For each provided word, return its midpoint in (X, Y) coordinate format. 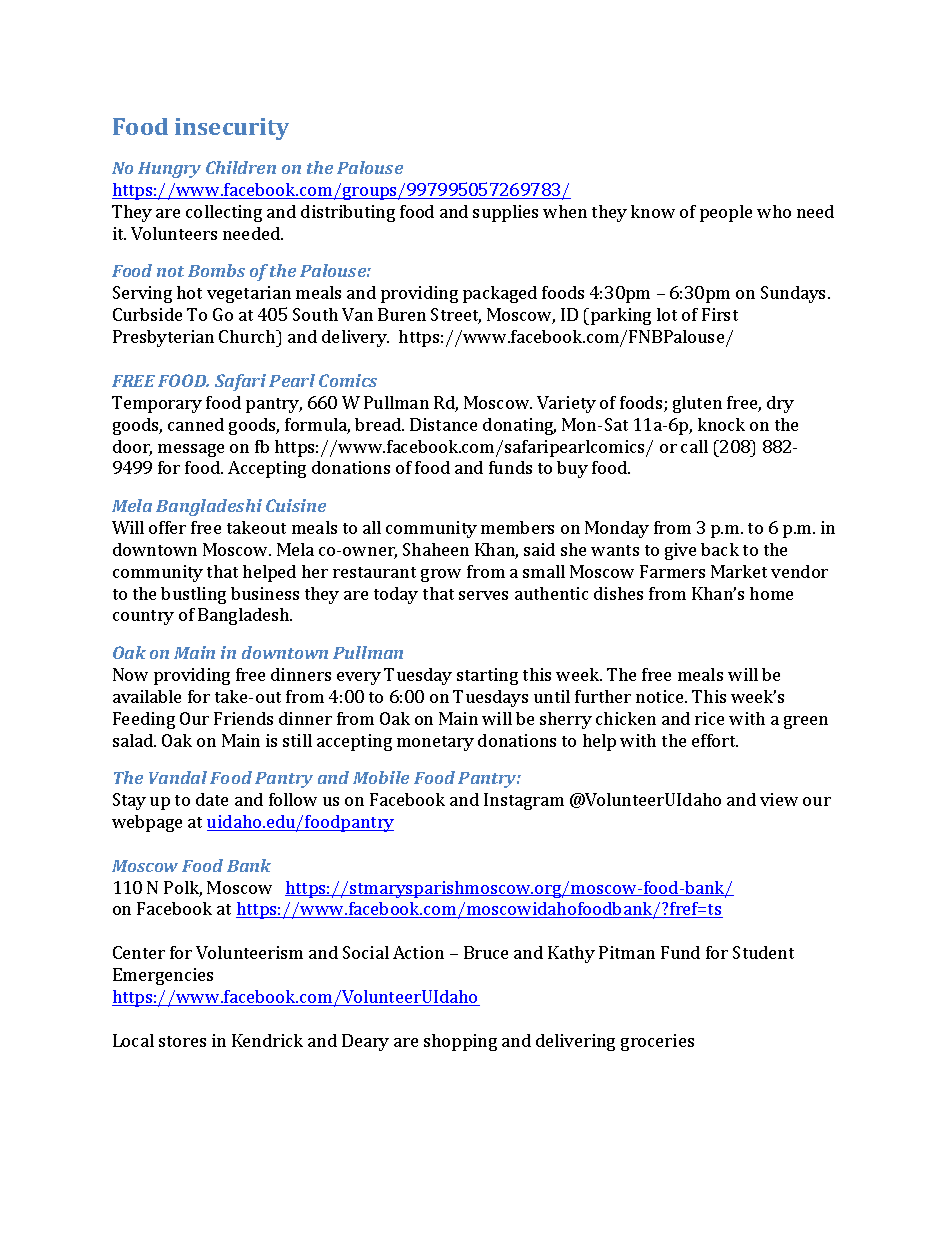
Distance (443, 424)
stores (182, 1041)
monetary (435, 743)
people (726, 213)
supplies (505, 213)
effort (715, 740)
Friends (243, 718)
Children (241, 167)
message (191, 450)
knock (721, 424)
